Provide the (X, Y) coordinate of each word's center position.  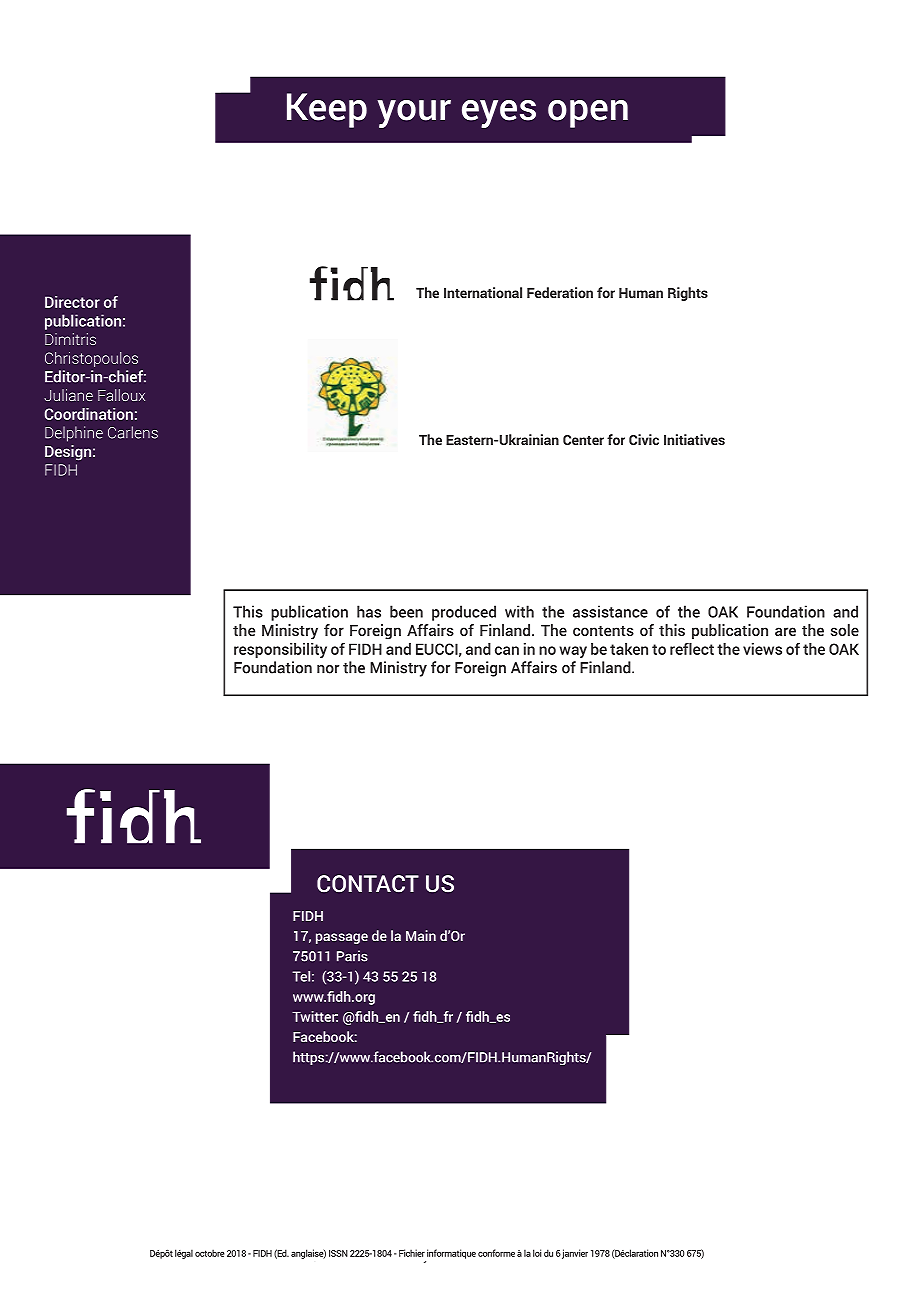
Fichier (412, 1253)
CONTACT (368, 883)
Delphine (74, 434)
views (762, 649)
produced (464, 613)
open (588, 114)
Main (421, 935)
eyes (499, 114)
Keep (327, 110)
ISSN (338, 1253)
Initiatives (694, 439)
